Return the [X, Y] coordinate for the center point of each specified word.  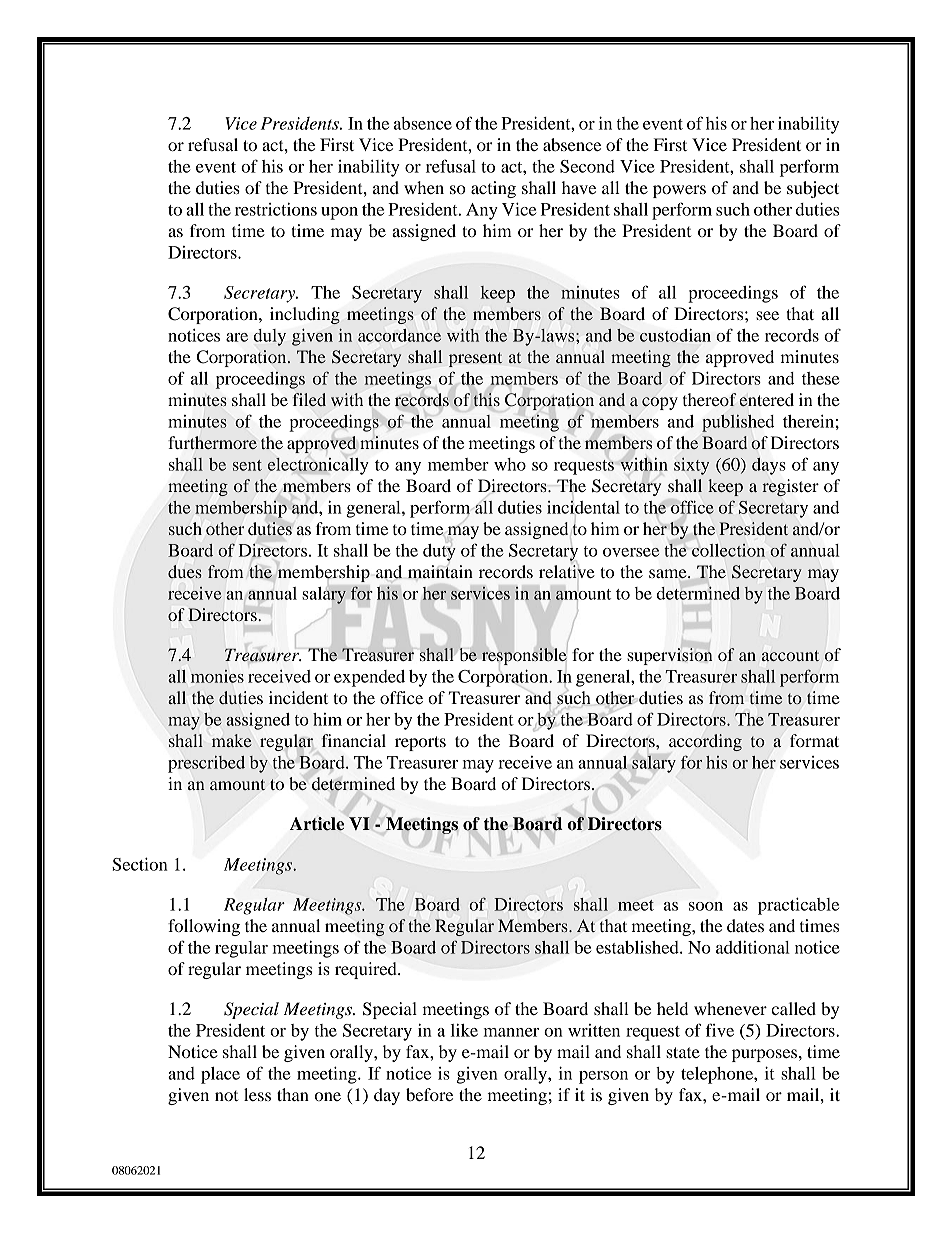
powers [679, 191]
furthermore [213, 442]
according [705, 742]
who [510, 464]
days [769, 466]
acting [493, 189]
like [464, 1030]
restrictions [276, 209]
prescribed [206, 764]
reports [420, 743]
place [220, 1075]
